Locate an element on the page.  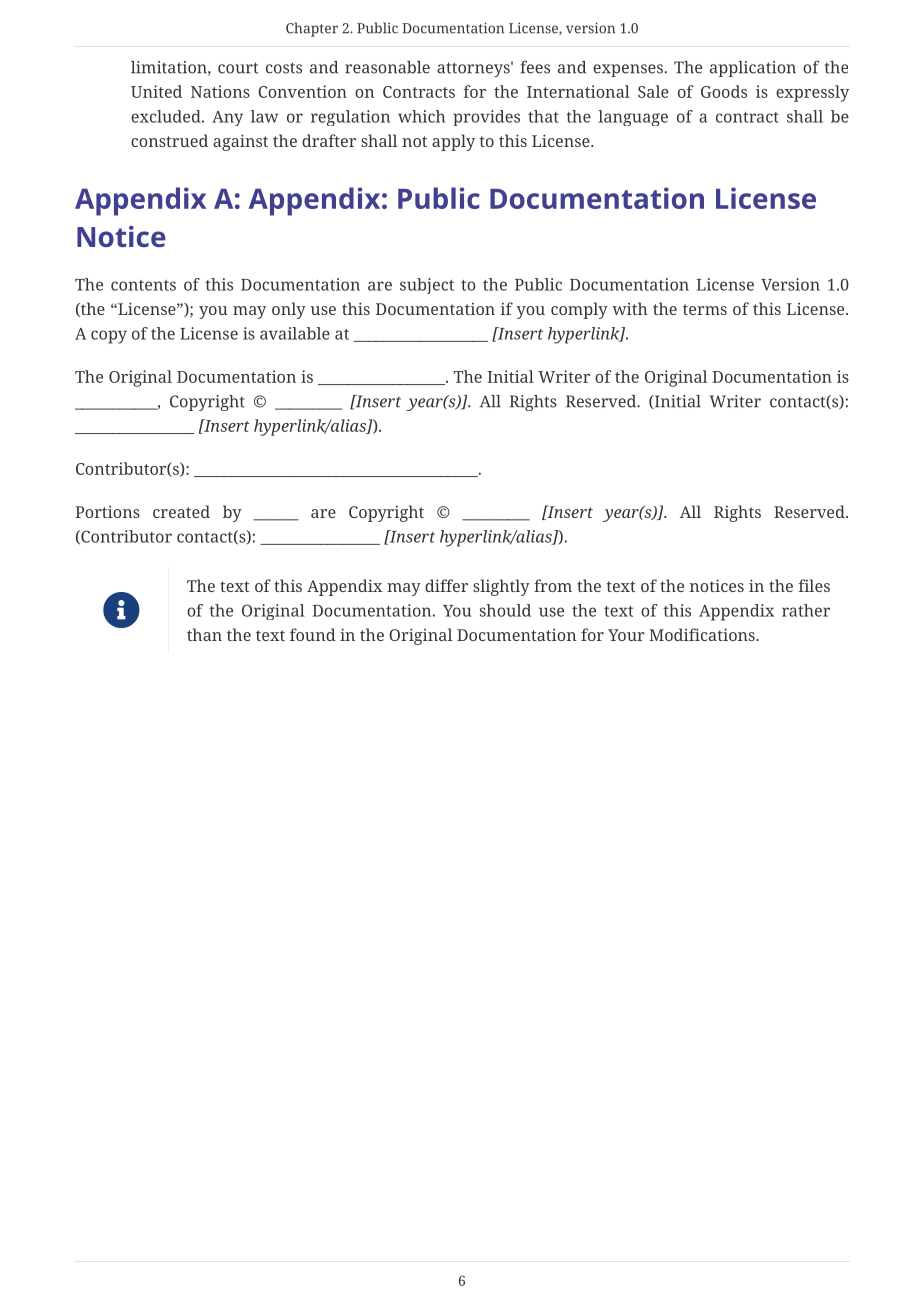
application is located at coordinates (753, 69).
